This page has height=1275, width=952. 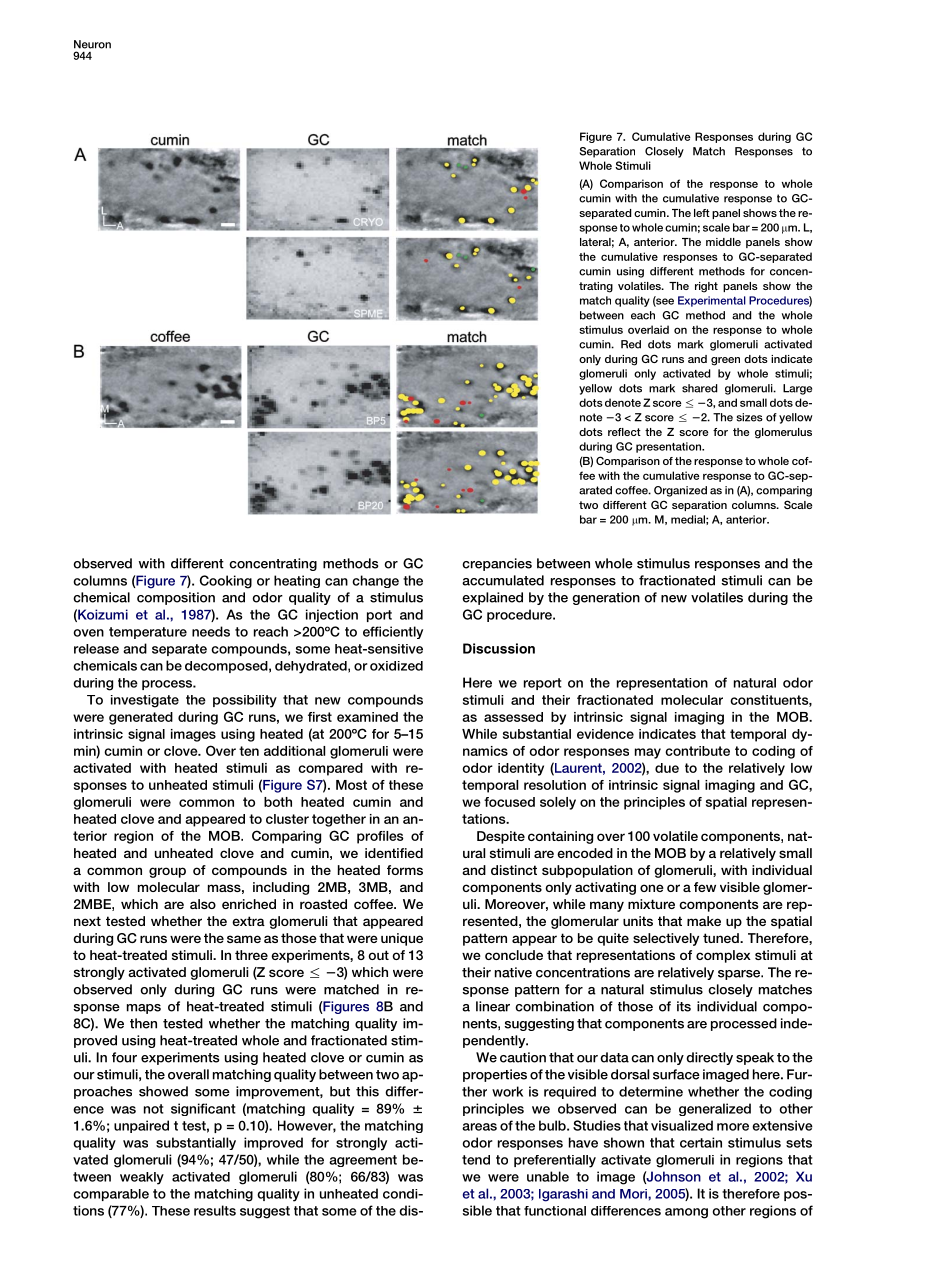 What do you see at coordinates (503, 580) in the page?
I see `accumulated` at bounding box center [503, 580].
